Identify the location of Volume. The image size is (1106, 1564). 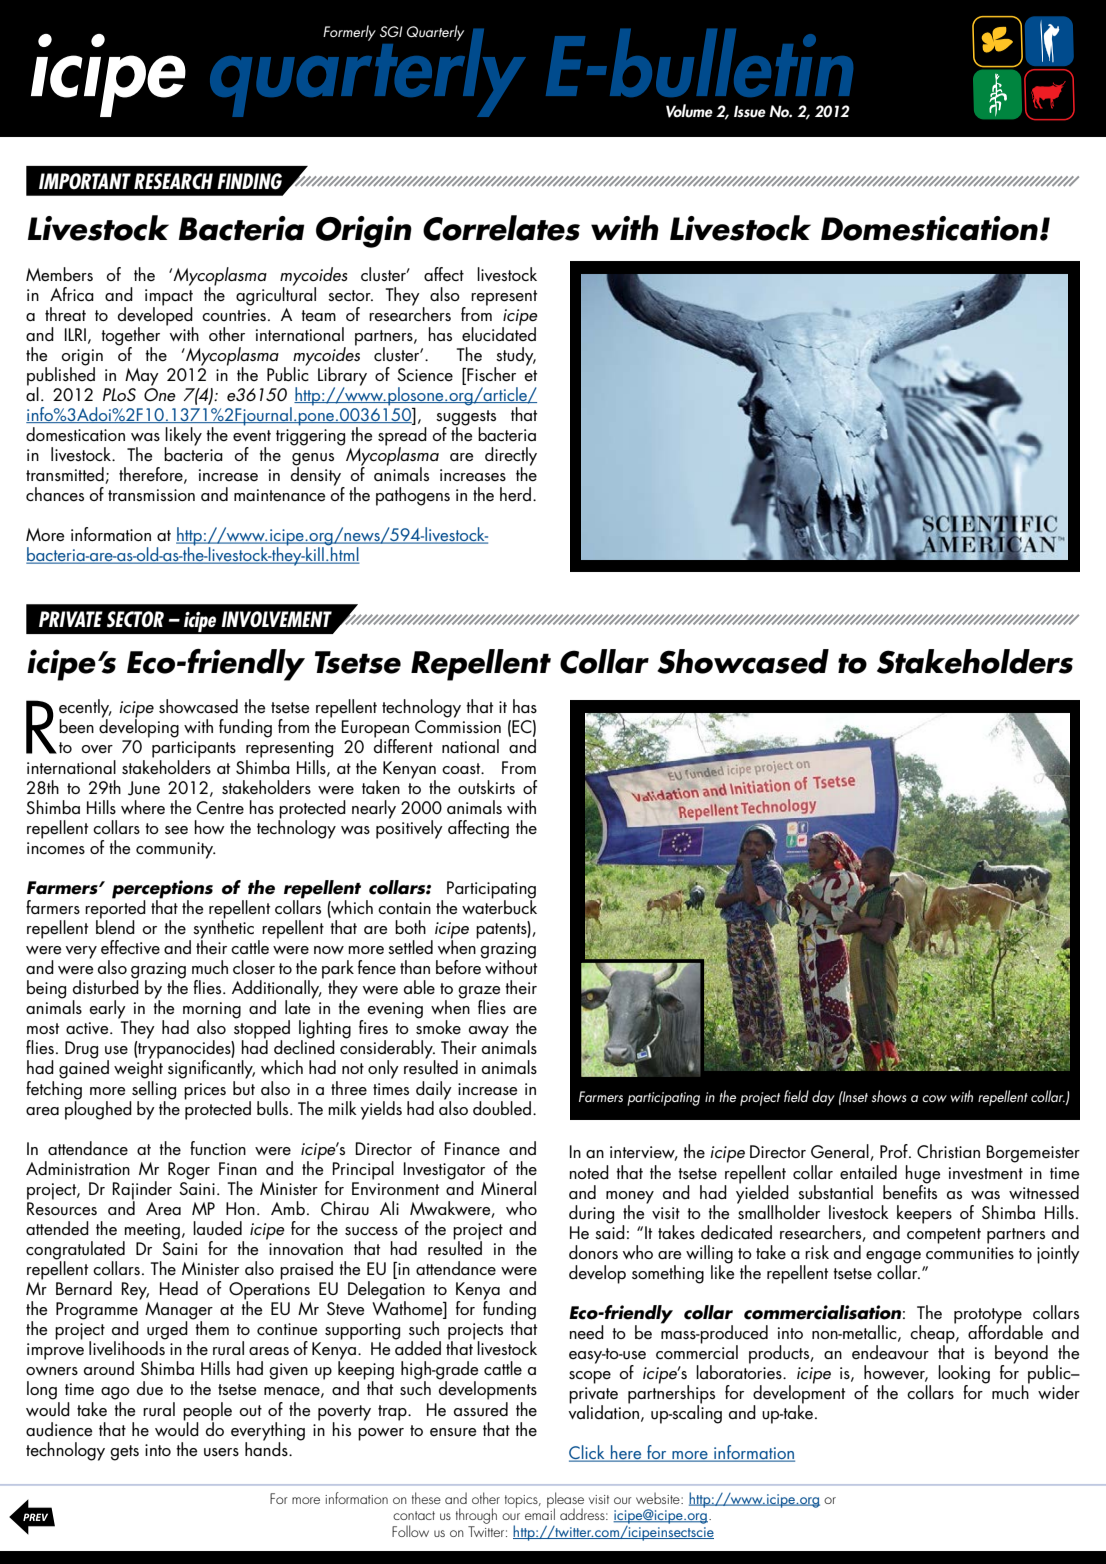
(689, 111).
